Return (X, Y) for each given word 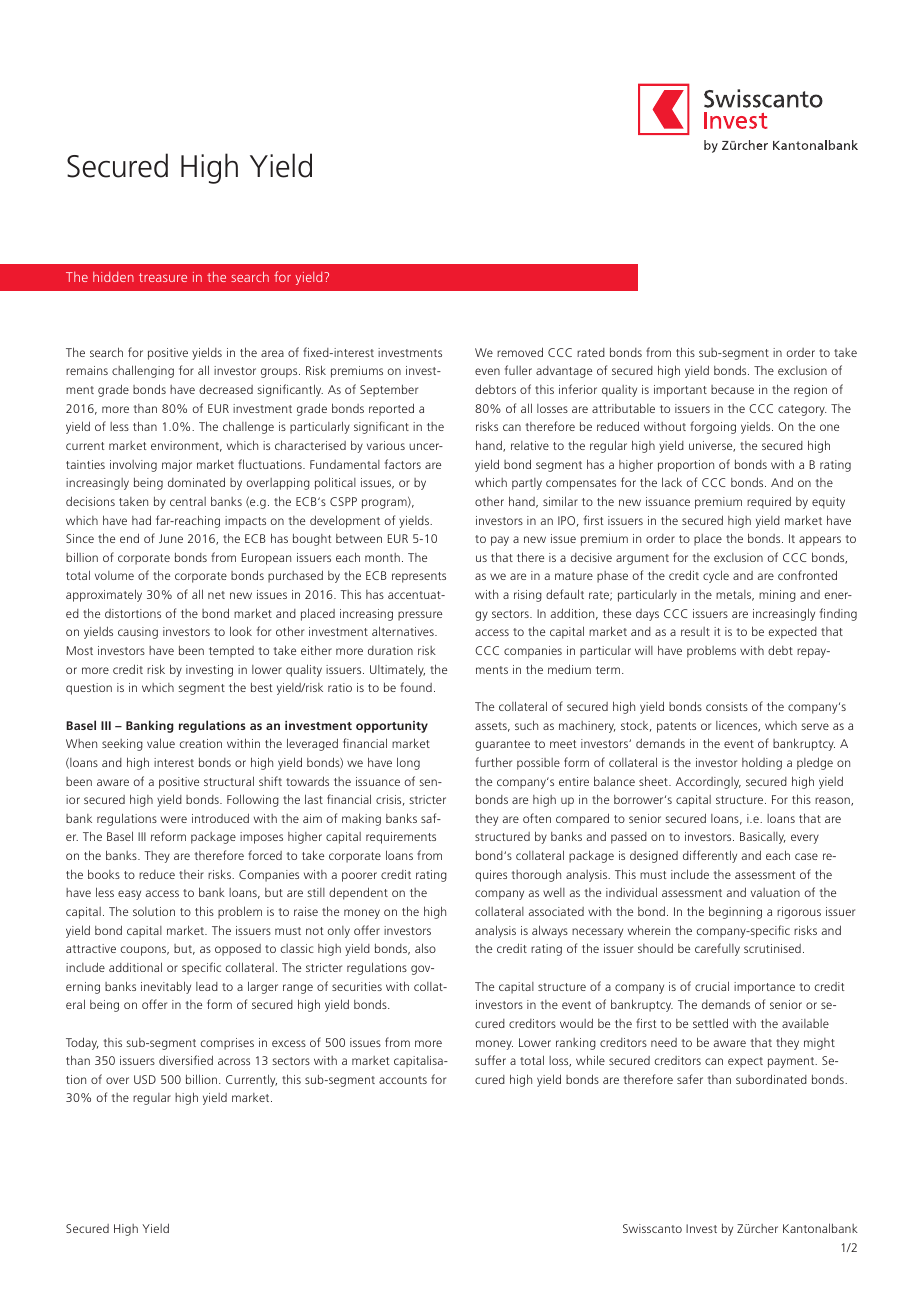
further (493, 762)
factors (403, 464)
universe (712, 446)
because (732, 389)
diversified (186, 1060)
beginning (735, 912)
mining (777, 596)
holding (762, 764)
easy (129, 895)
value (161, 743)
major (177, 466)
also (425, 948)
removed (520, 352)
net (216, 595)
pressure (420, 616)
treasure (163, 277)
